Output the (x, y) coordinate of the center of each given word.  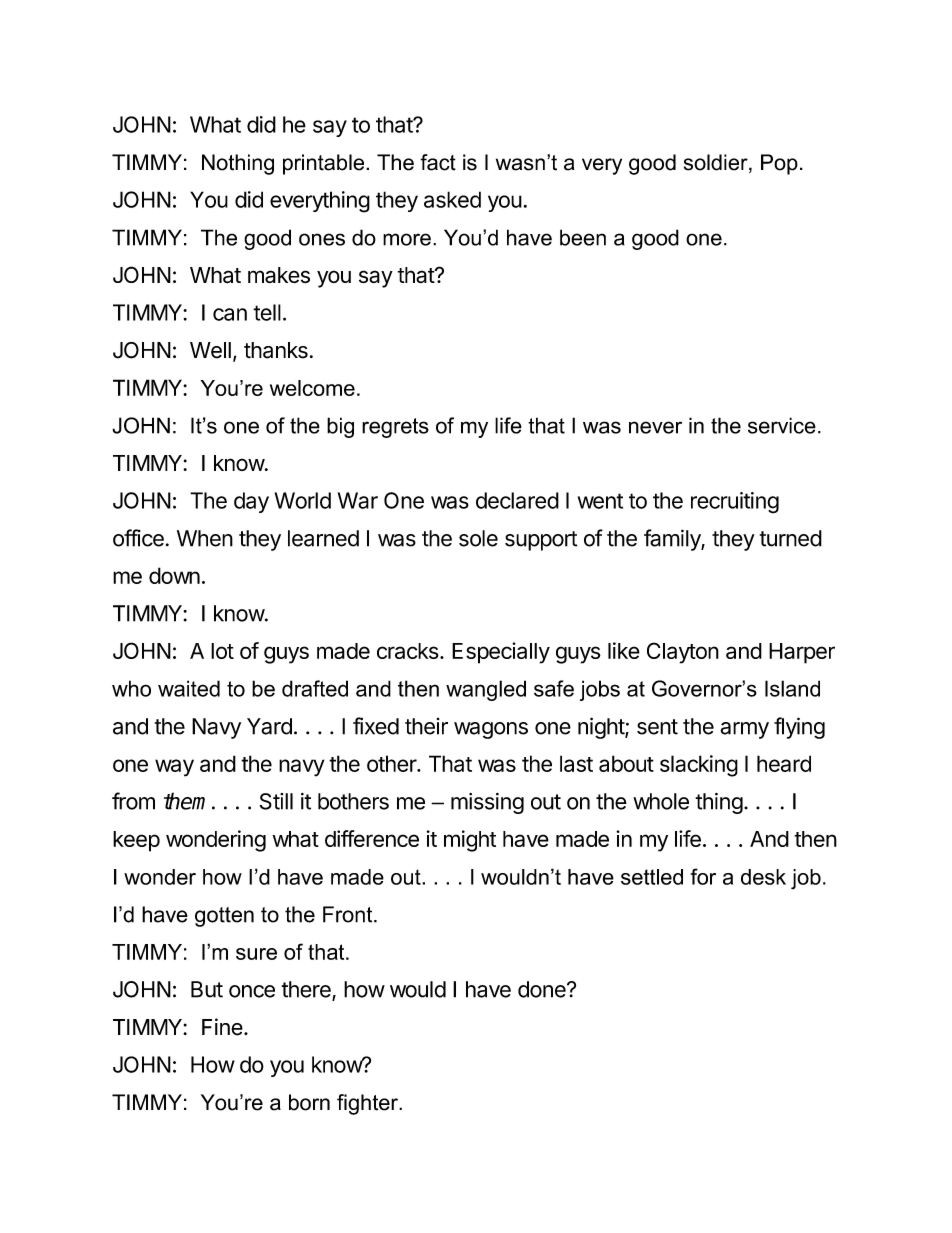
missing (487, 803)
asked (452, 199)
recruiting (735, 503)
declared (517, 500)
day (251, 502)
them (188, 801)
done (543, 989)
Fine (222, 1027)
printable (325, 164)
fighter (368, 1104)
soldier (717, 163)
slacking (699, 766)
